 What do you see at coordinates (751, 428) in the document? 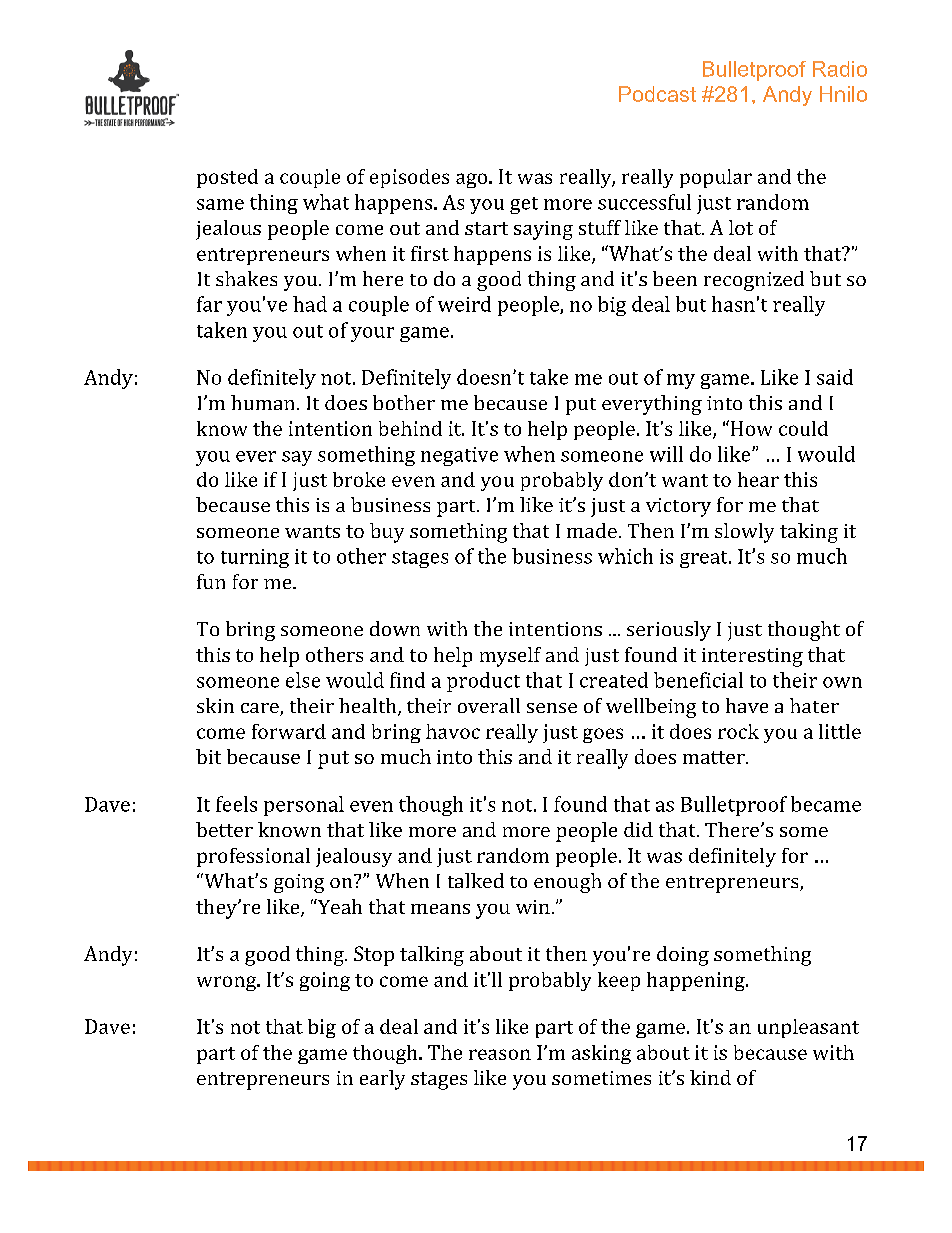
I see `How` at bounding box center [751, 428].
